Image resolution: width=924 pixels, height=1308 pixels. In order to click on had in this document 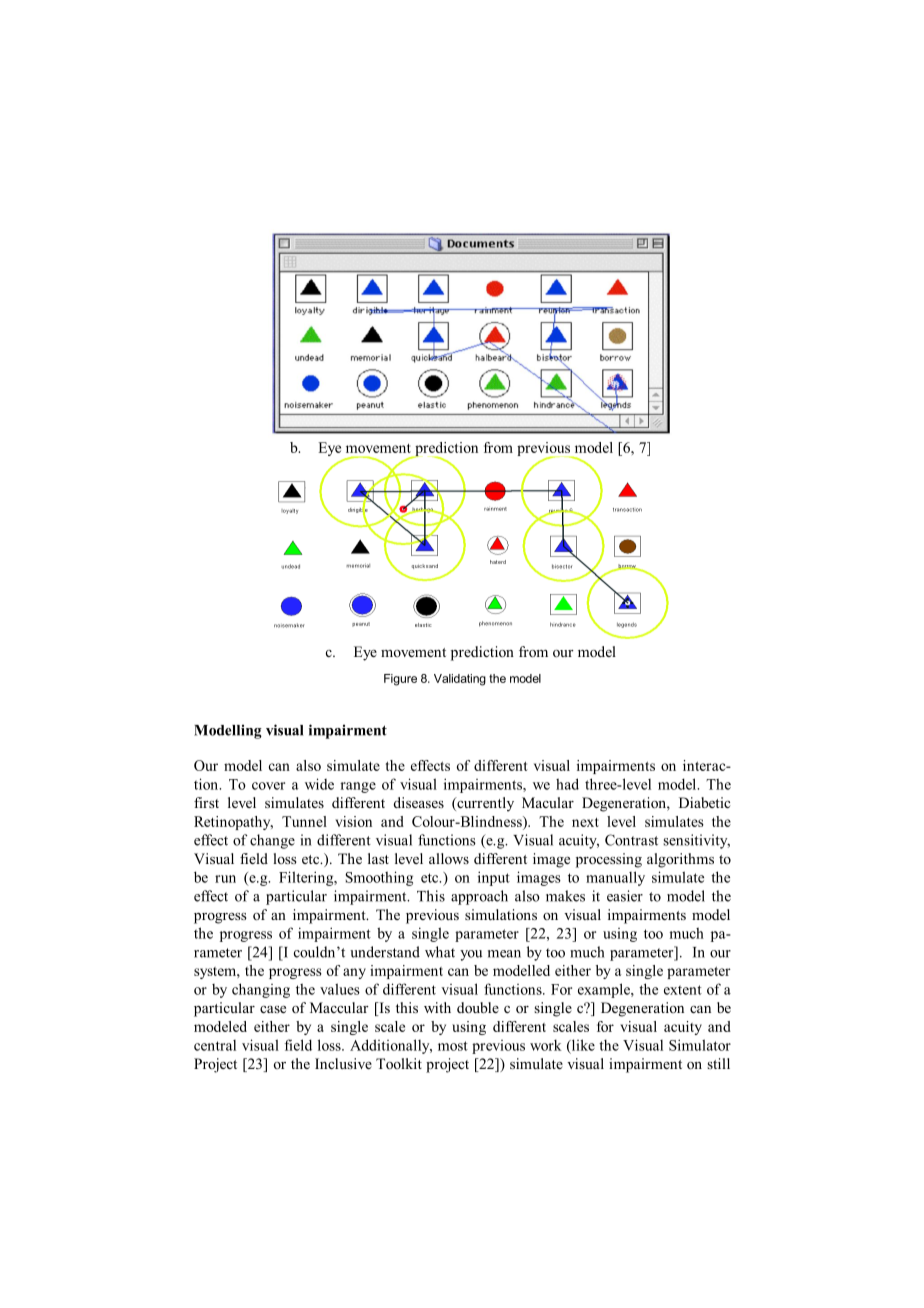, I will do `click(567, 784)`.
